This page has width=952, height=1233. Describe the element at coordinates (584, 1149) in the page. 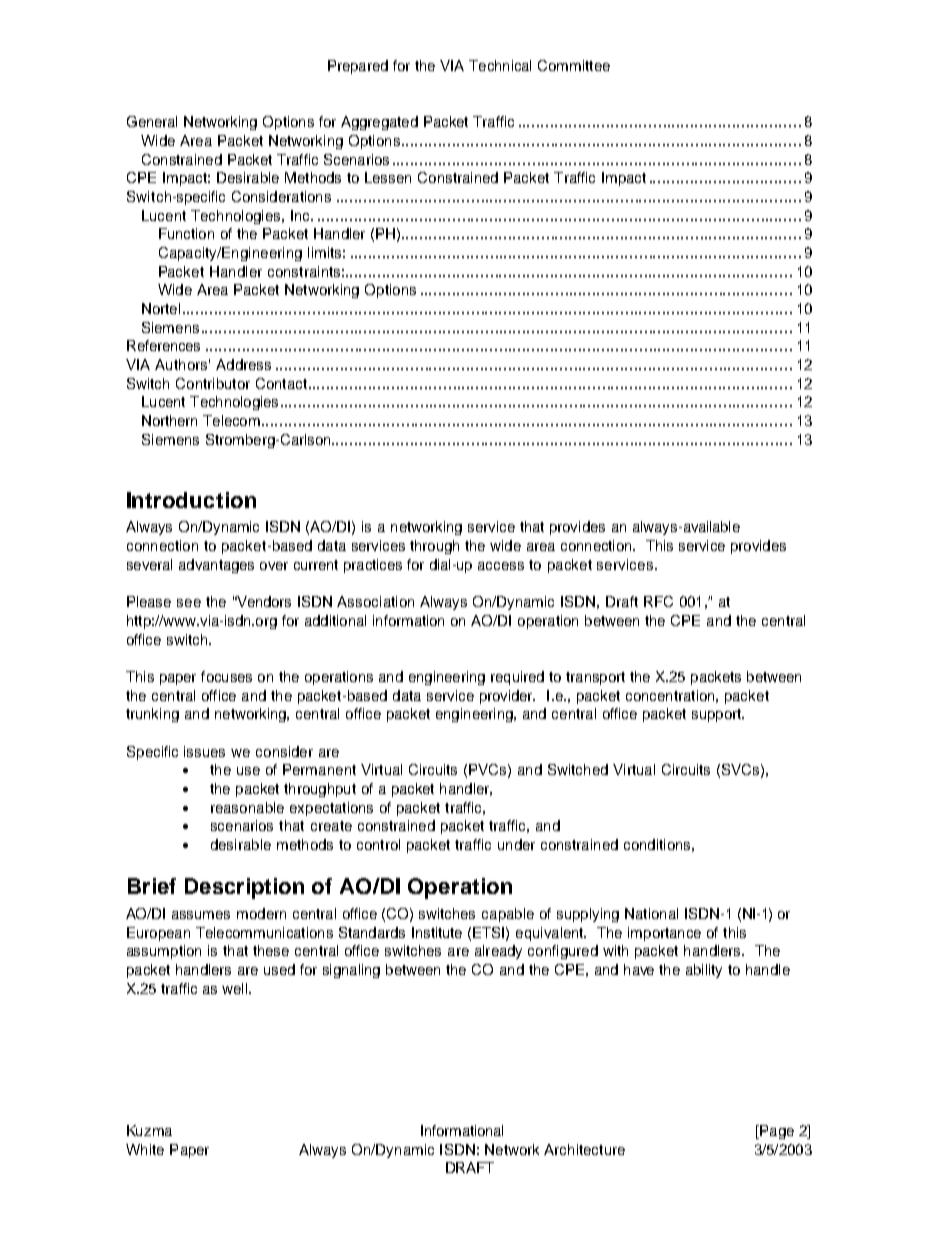

I see `Architecture` at that location.
